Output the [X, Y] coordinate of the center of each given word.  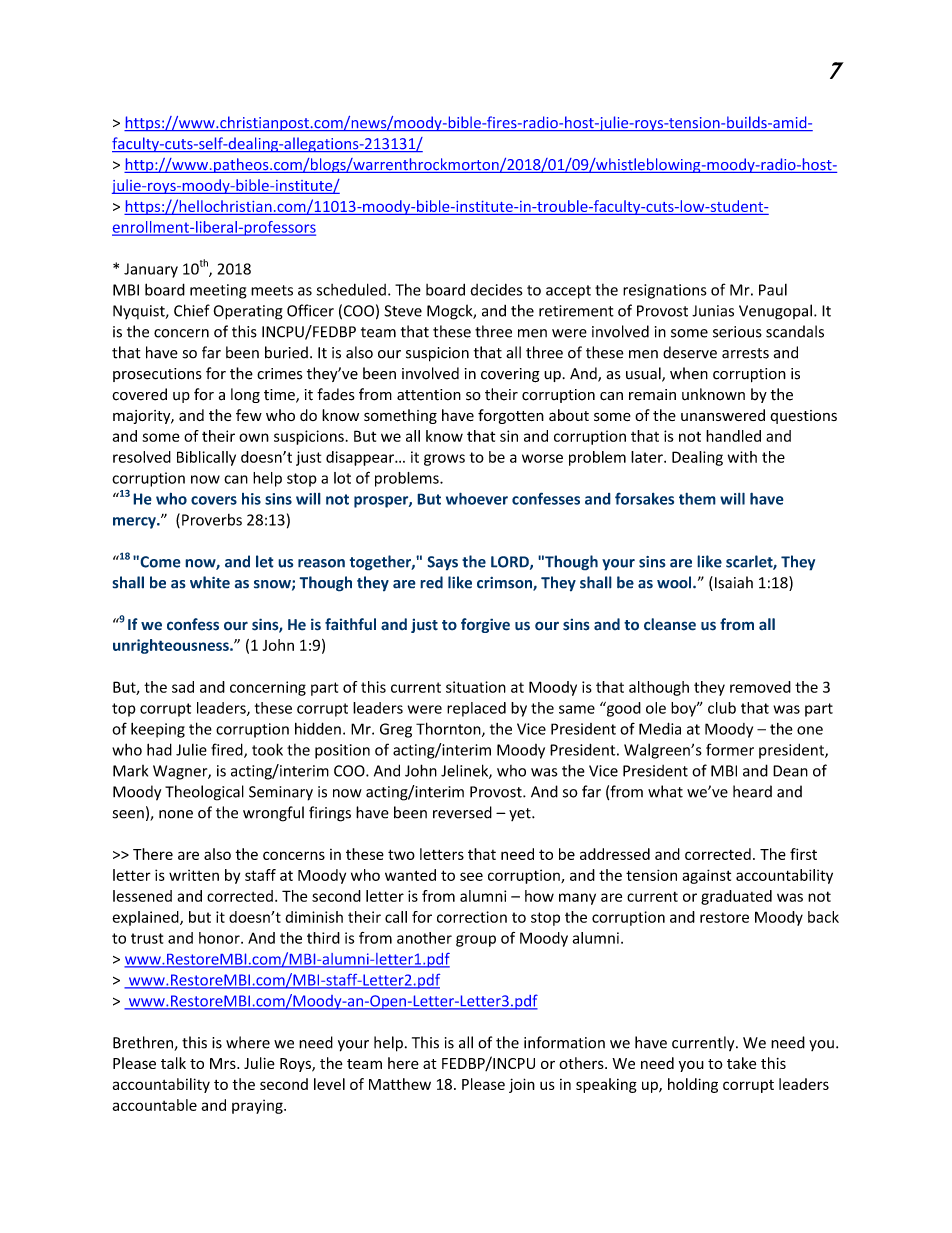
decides [496, 289]
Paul [773, 290]
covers [214, 500]
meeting [218, 291]
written [194, 875]
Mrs [224, 1063]
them [697, 498]
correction [472, 917]
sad [183, 687]
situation [476, 687]
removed [760, 687]
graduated [736, 897]
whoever [477, 498]
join [522, 1085]
